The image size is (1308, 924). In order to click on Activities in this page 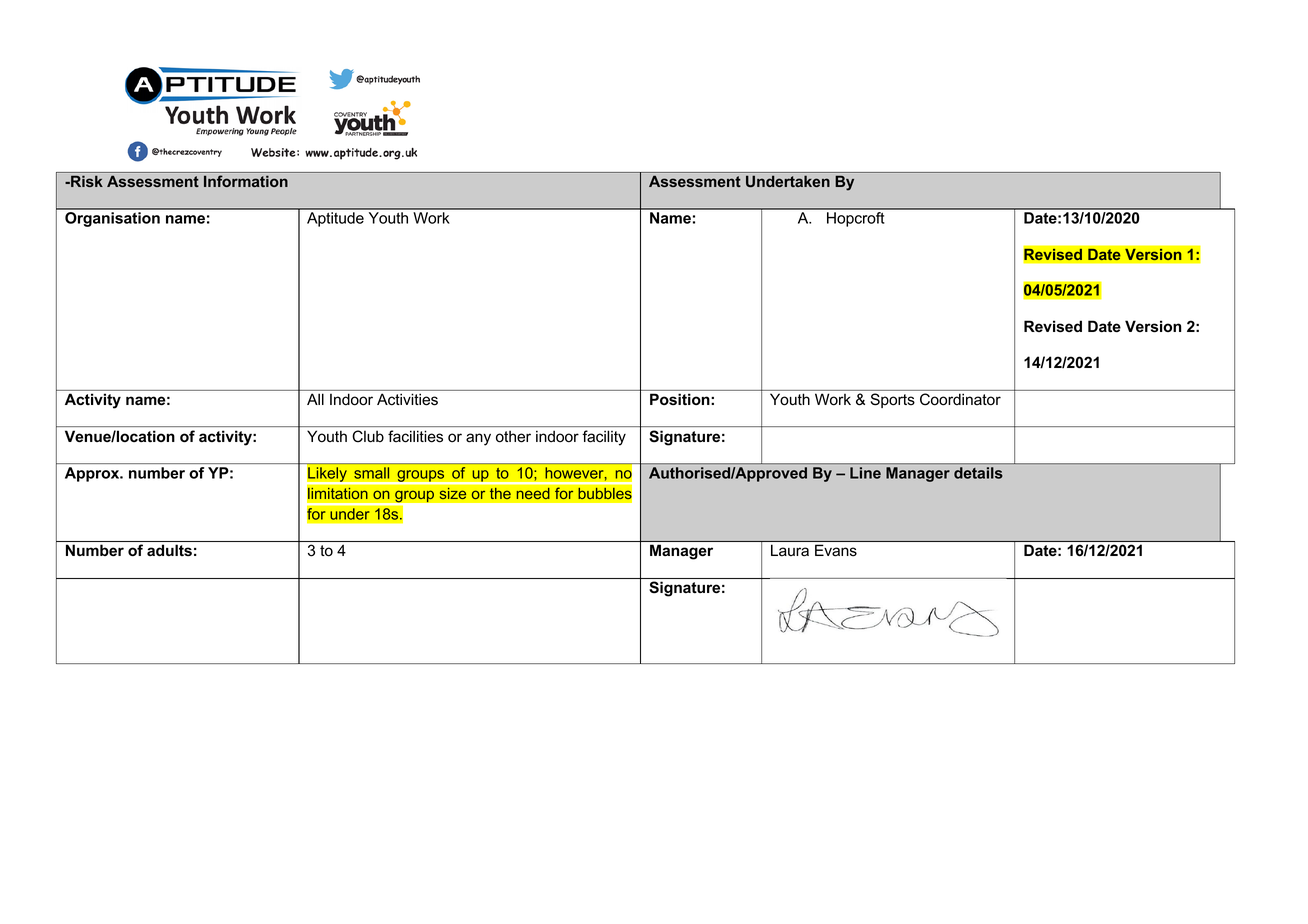, I will do `click(407, 399)`.
